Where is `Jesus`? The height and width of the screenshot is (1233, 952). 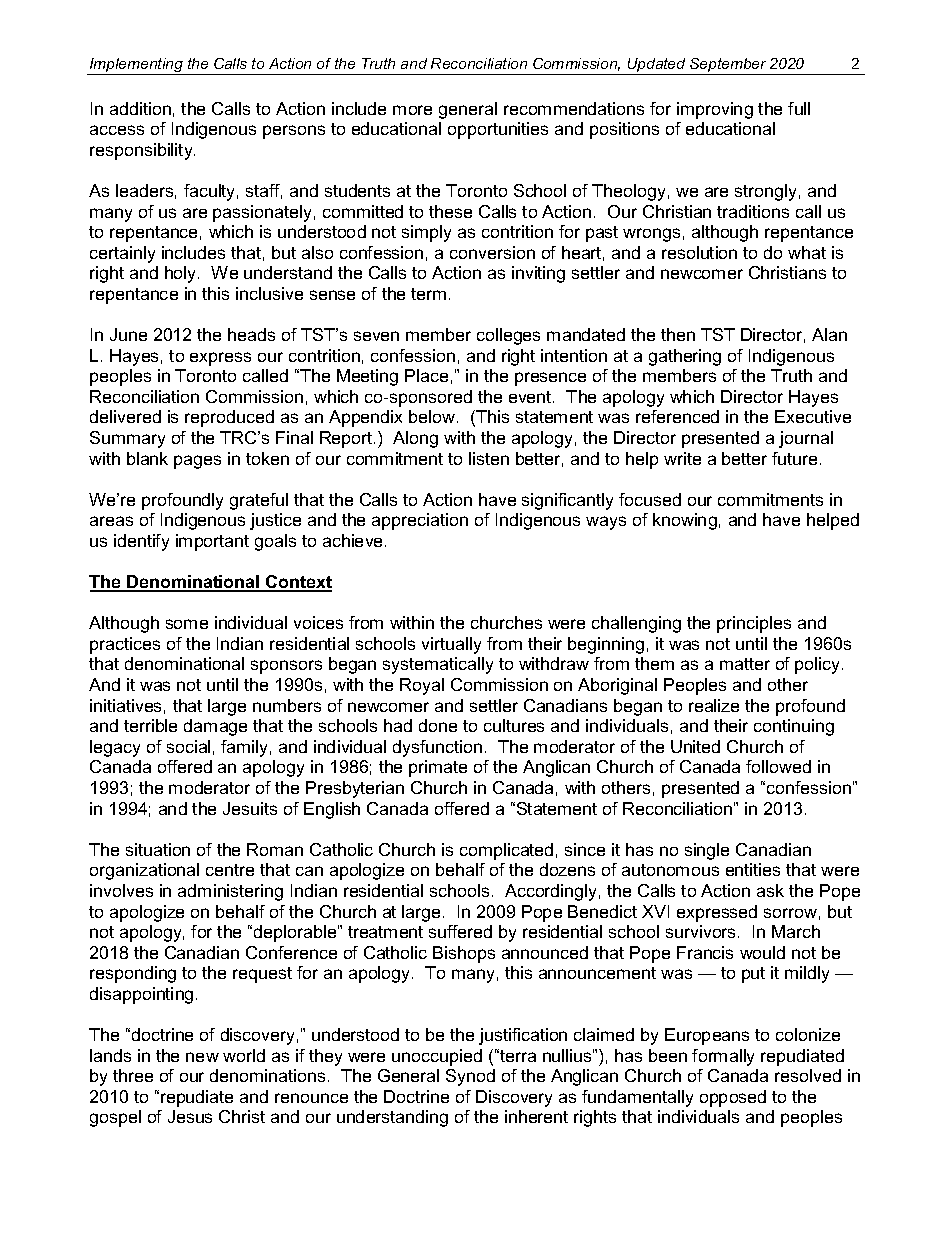 Jesus is located at coordinates (190, 1116).
